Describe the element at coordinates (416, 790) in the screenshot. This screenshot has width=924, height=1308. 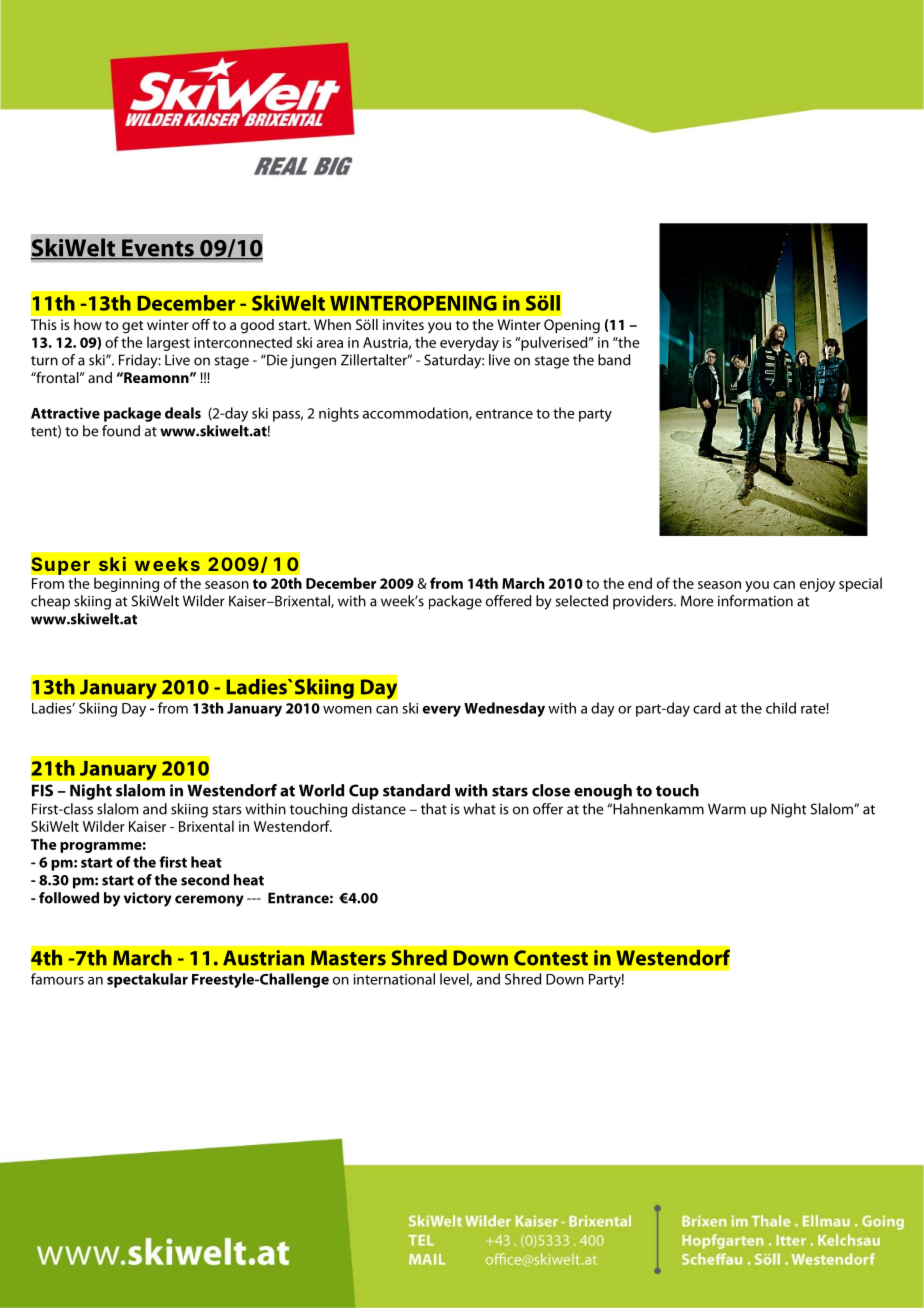
I see `standard` at that location.
